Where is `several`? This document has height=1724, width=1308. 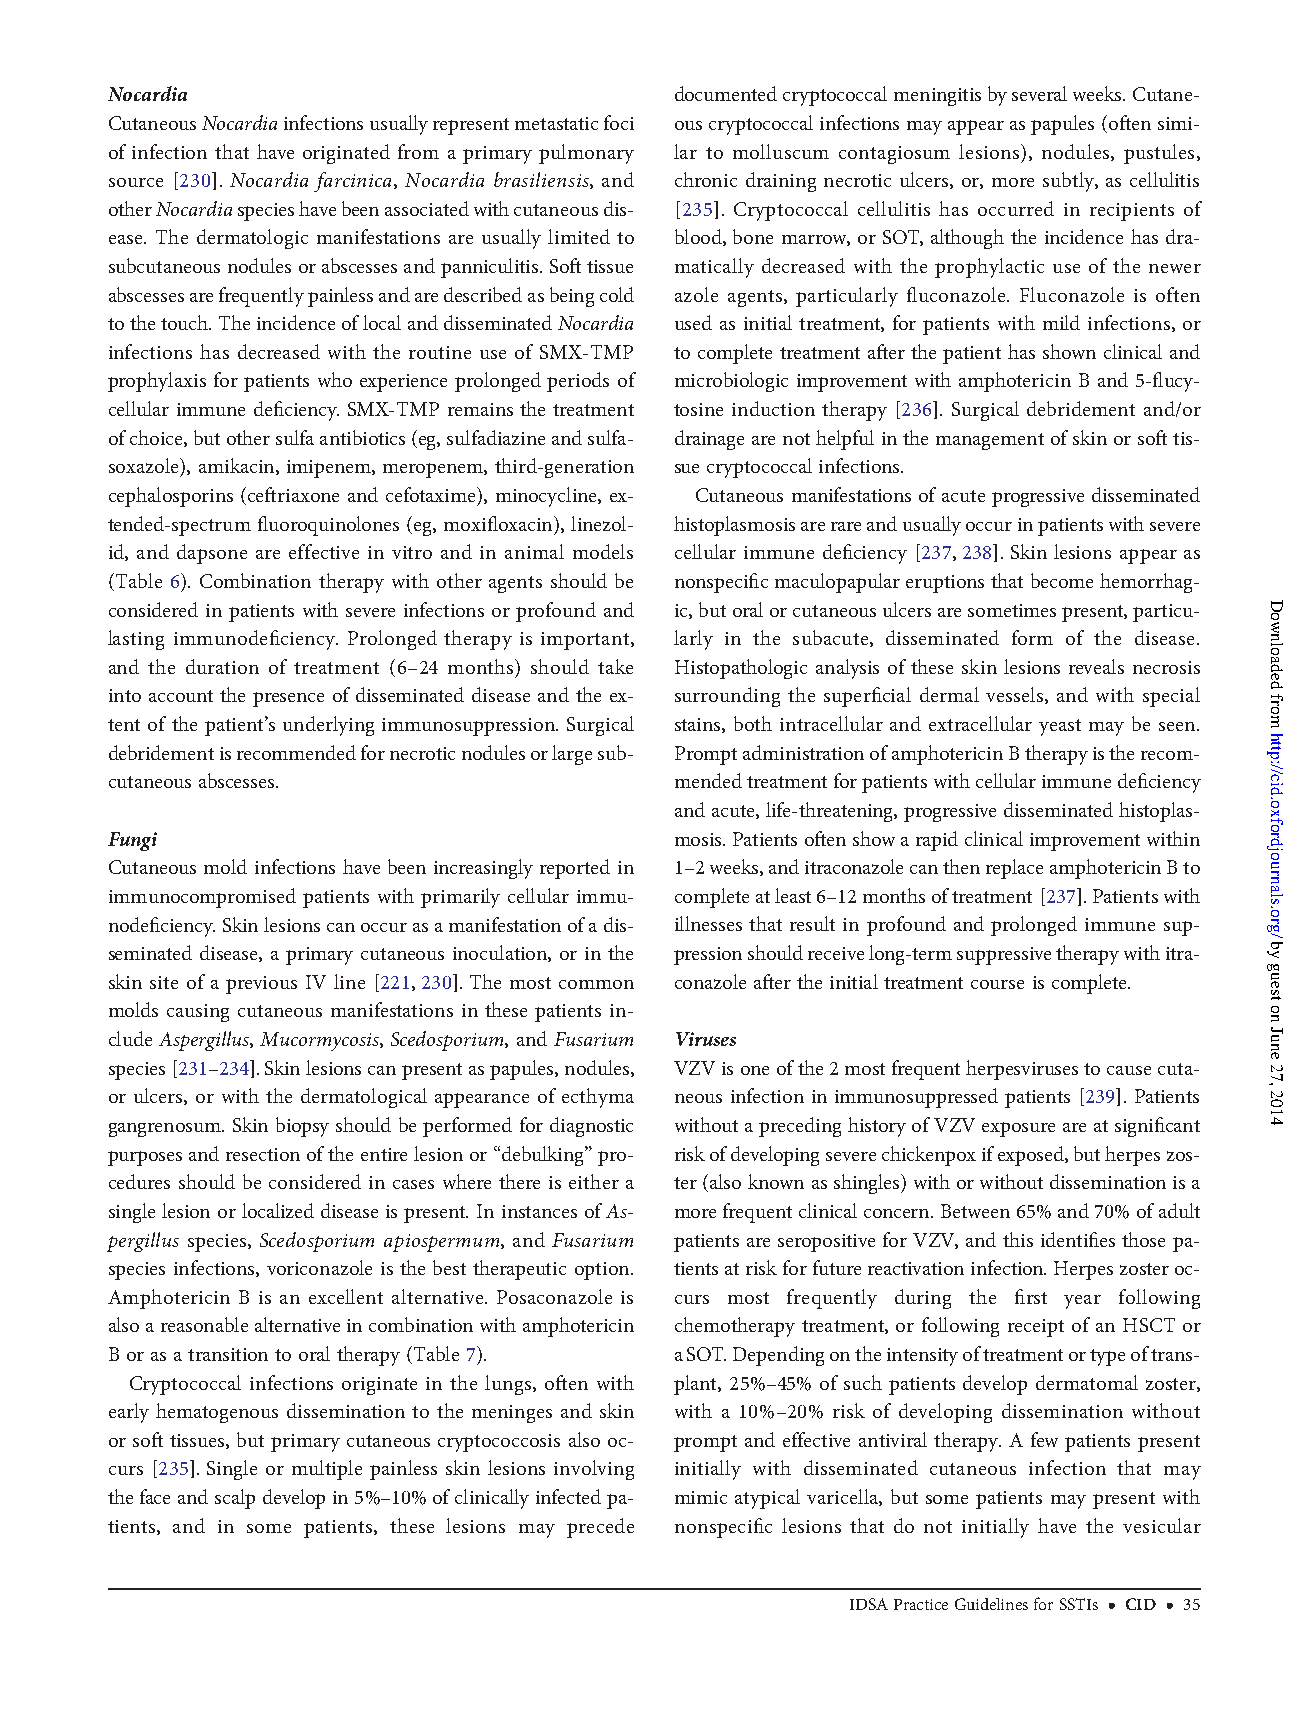 several is located at coordinates (1039, 93).
